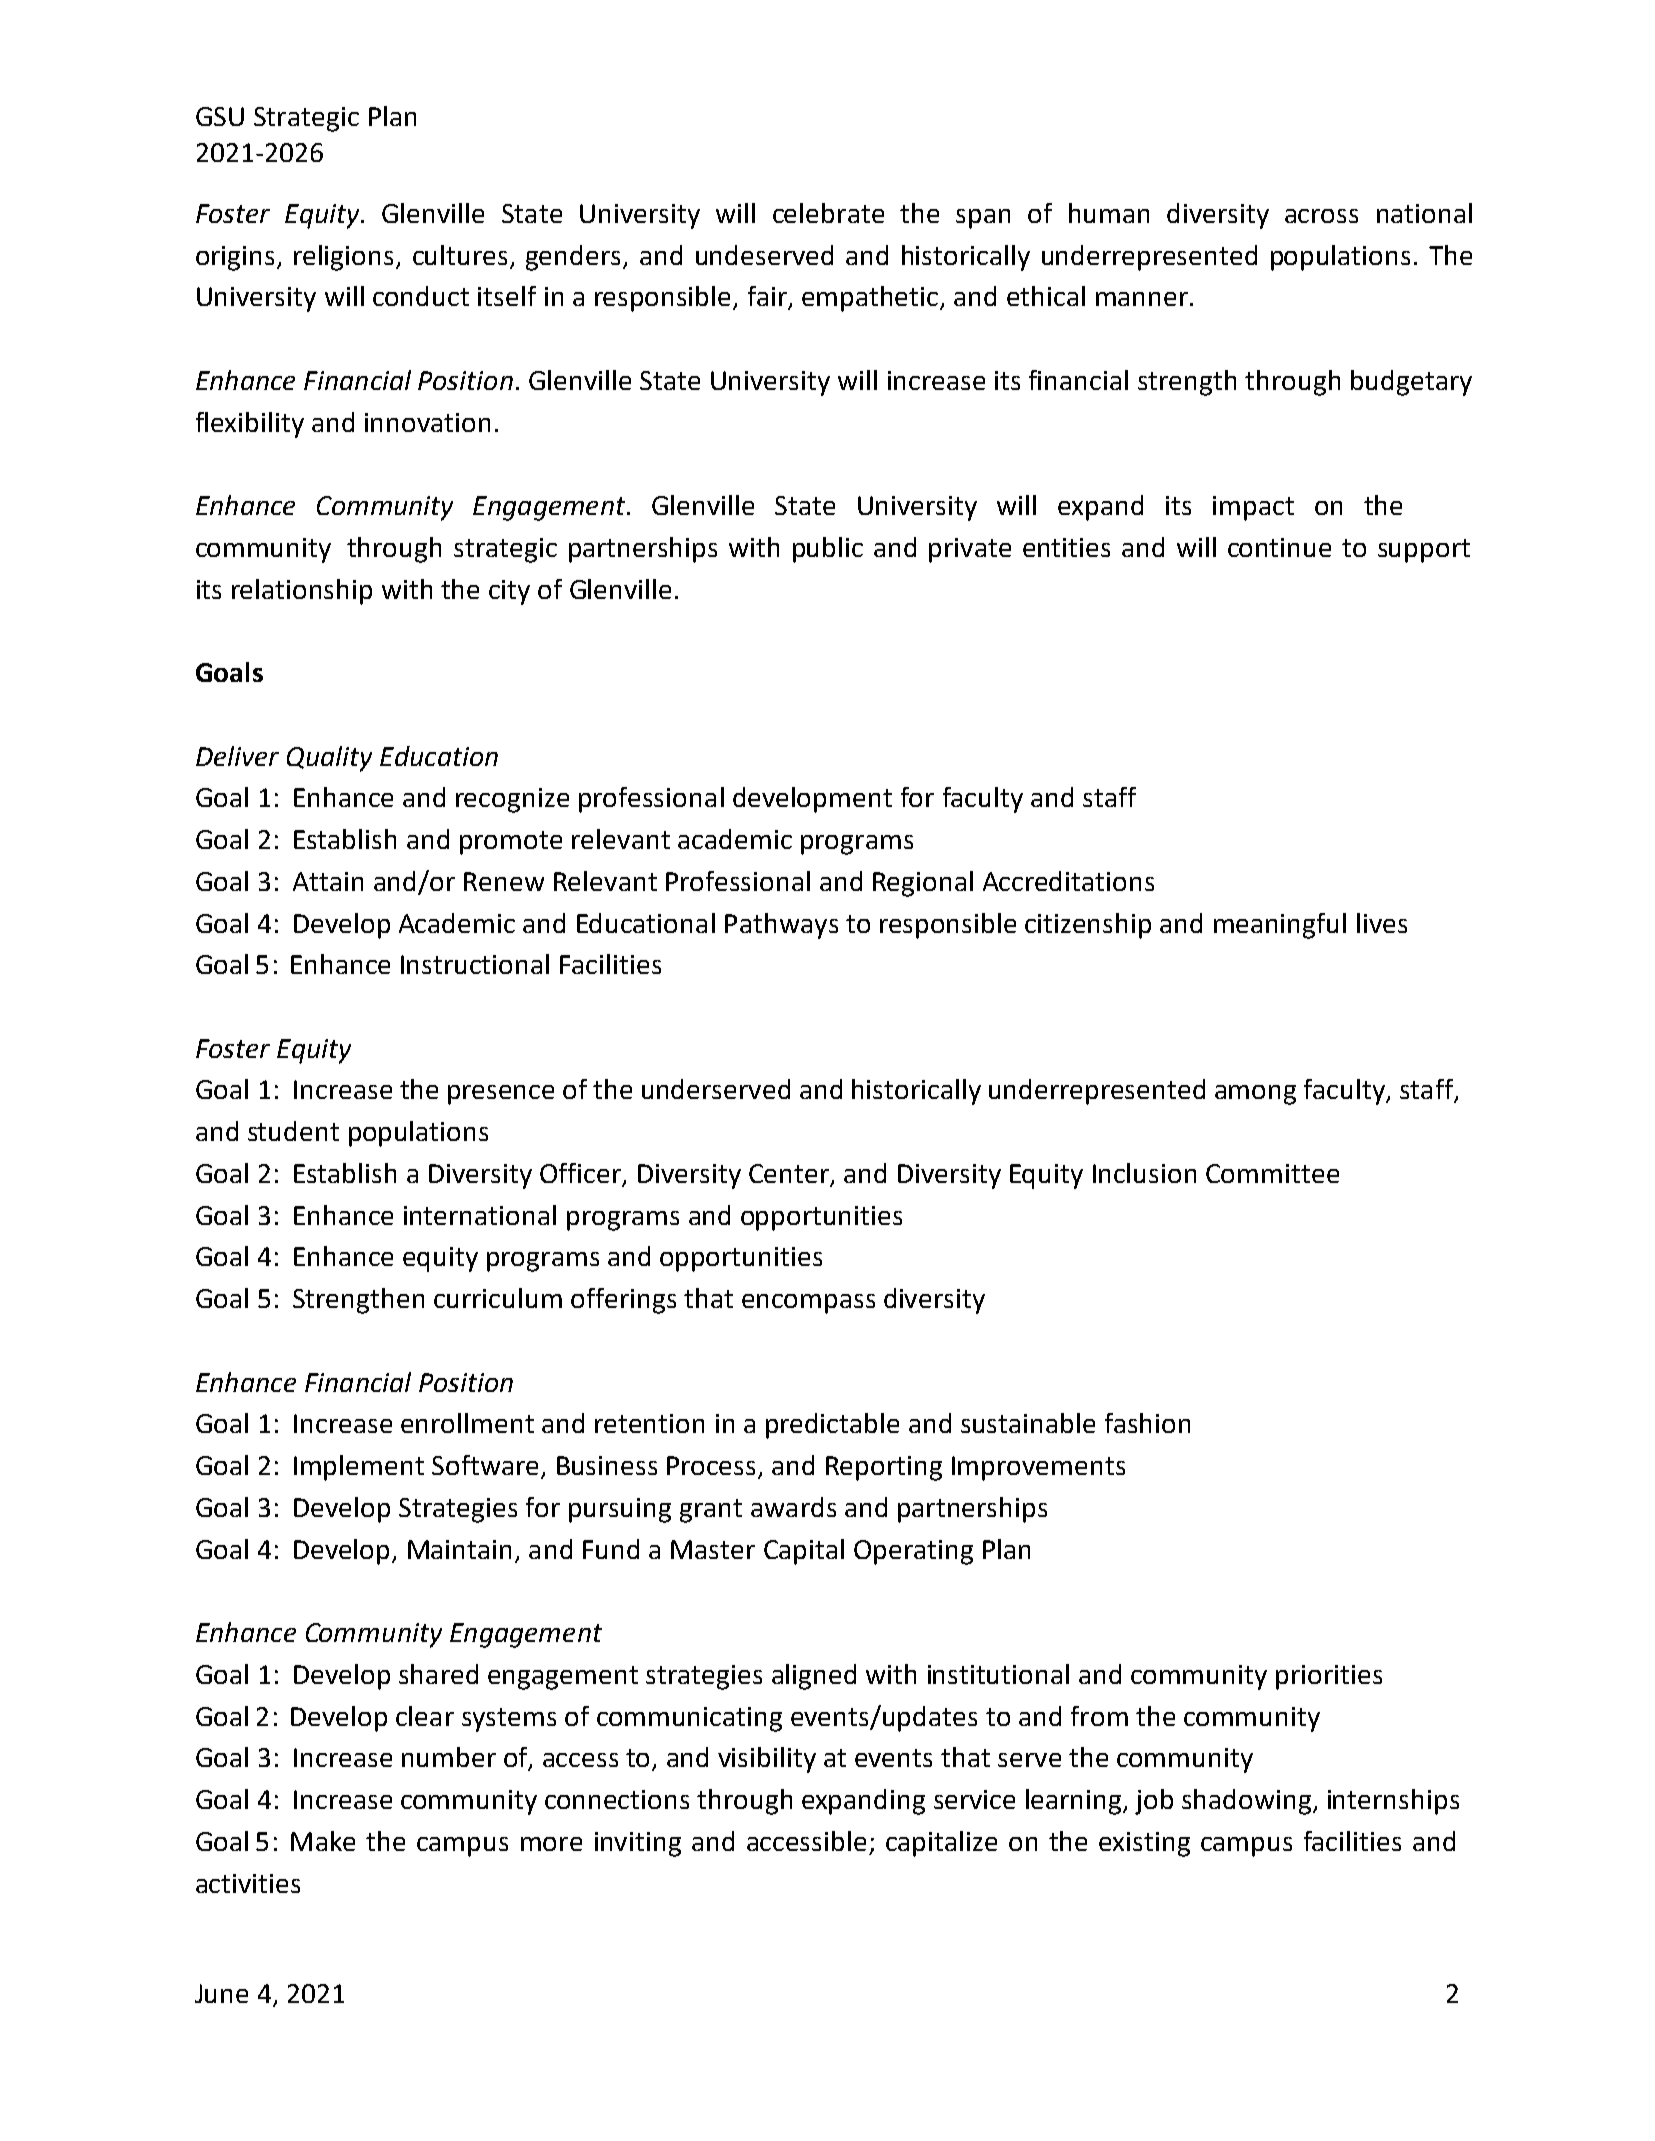  What do you see at coordinates (323, 1841) in the screenshot?
I see `Make` at bounding box center [323, 1841].
